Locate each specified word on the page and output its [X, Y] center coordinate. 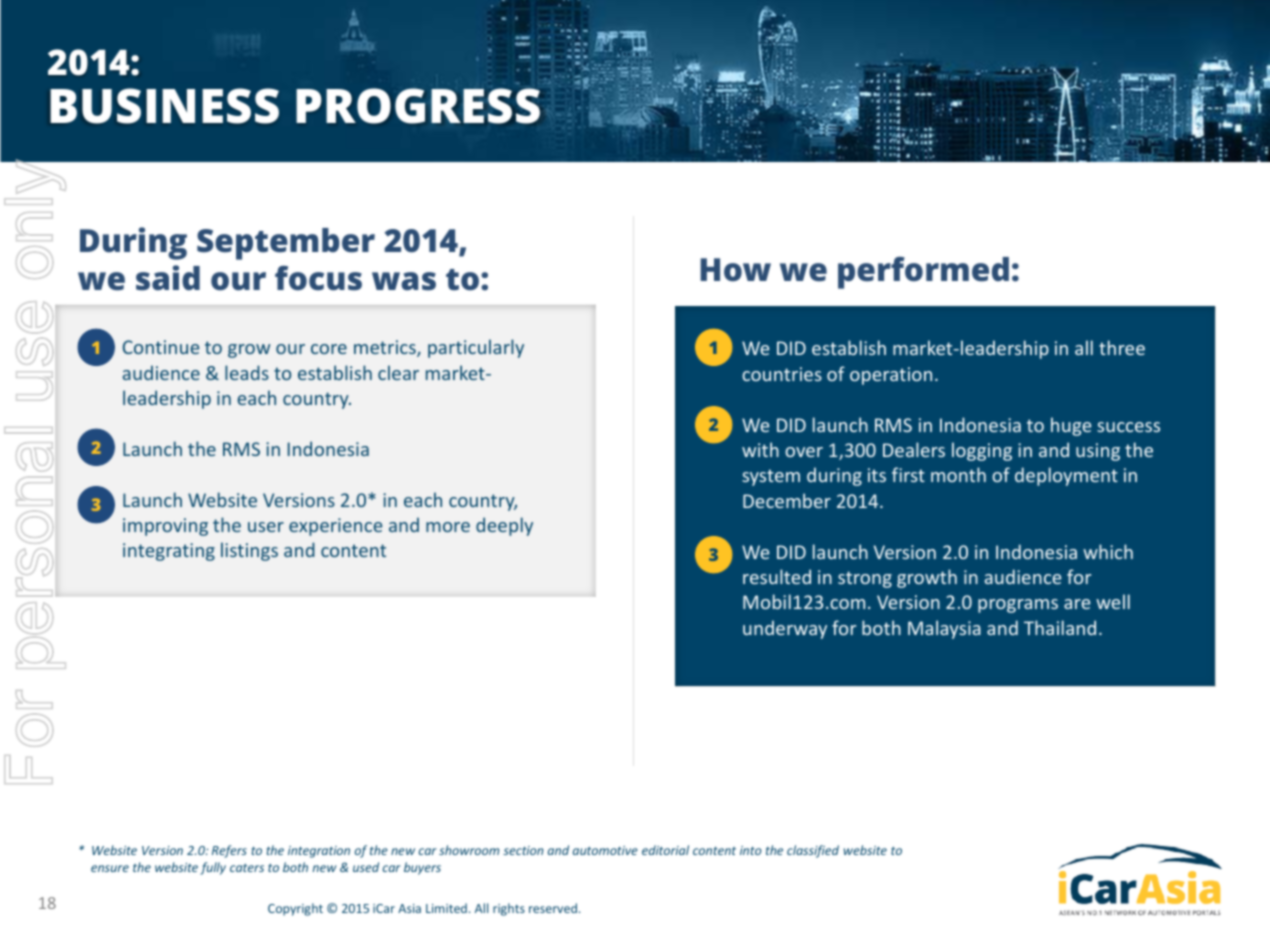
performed [923, 273]
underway [785, 629]
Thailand [1060, 627]
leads [247, 372]
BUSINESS [164, 106]
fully [213, 868]
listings [249, 551]
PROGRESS [418, 106]
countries [782, 374]
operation [891, 376]
